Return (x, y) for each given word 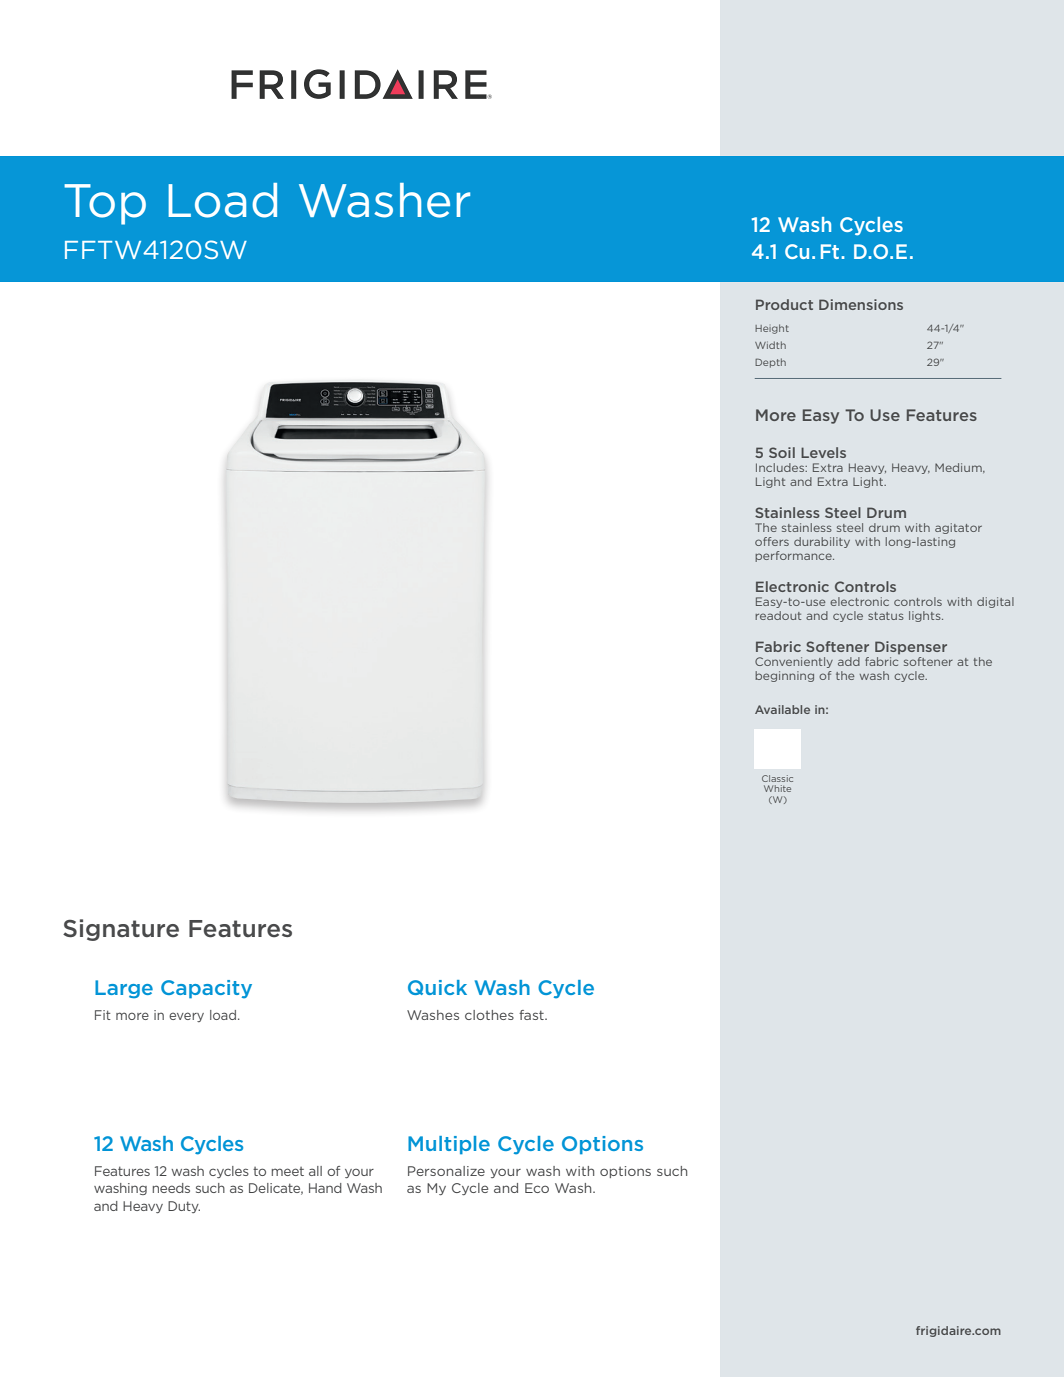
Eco (537, 1188)
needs (171, 1188)
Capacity (206, 989)
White (777, 788)
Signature (121, 930)
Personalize (446, 1171)
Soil (782, 452)
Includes (781, 467)
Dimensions (861, 304)
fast (532, 1015)
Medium (959, 468)
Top (105, 204)
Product (784, 304)
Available (782, 709)
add (849, 661)
